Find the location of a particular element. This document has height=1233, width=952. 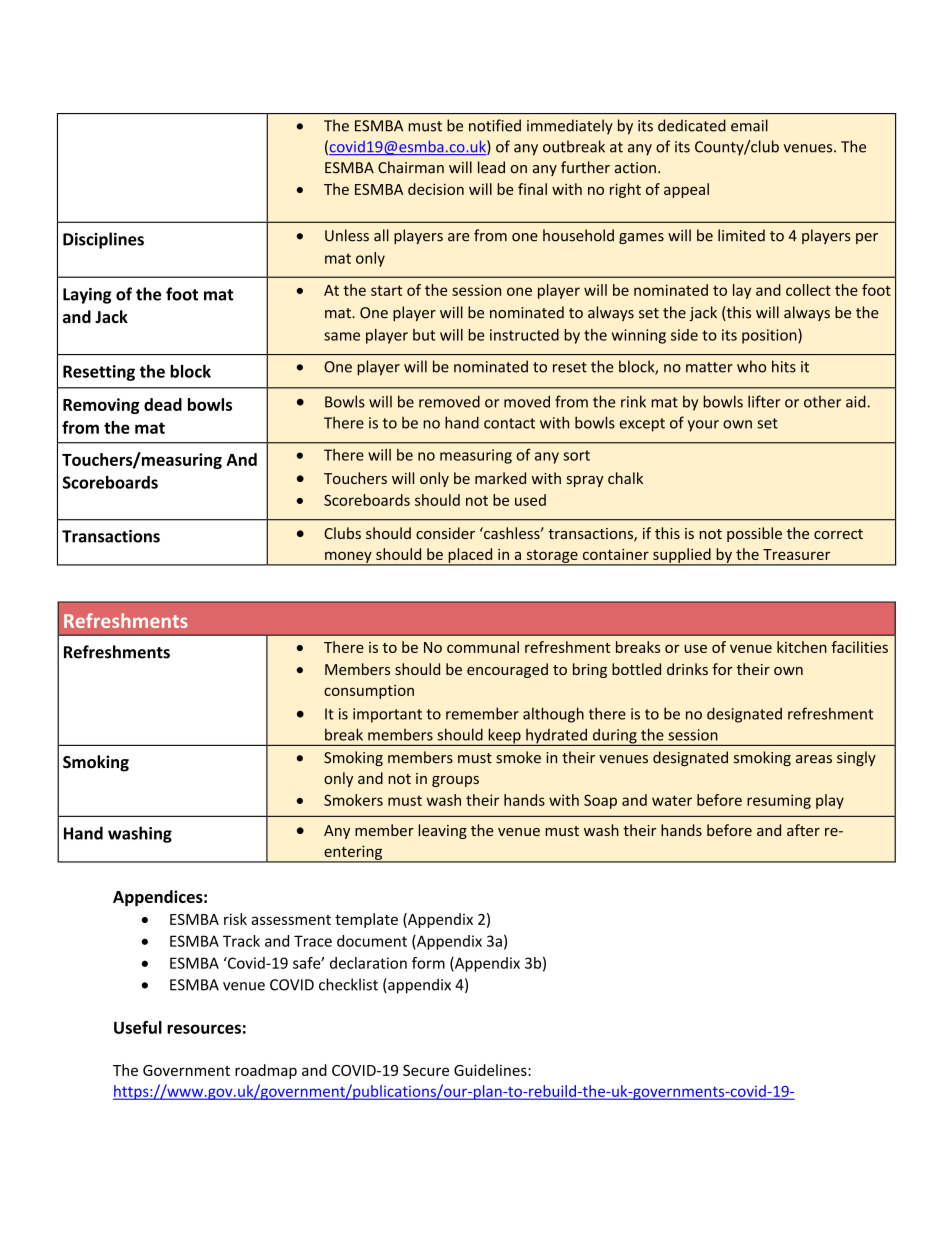

money is located at coordinates (348, 558).
